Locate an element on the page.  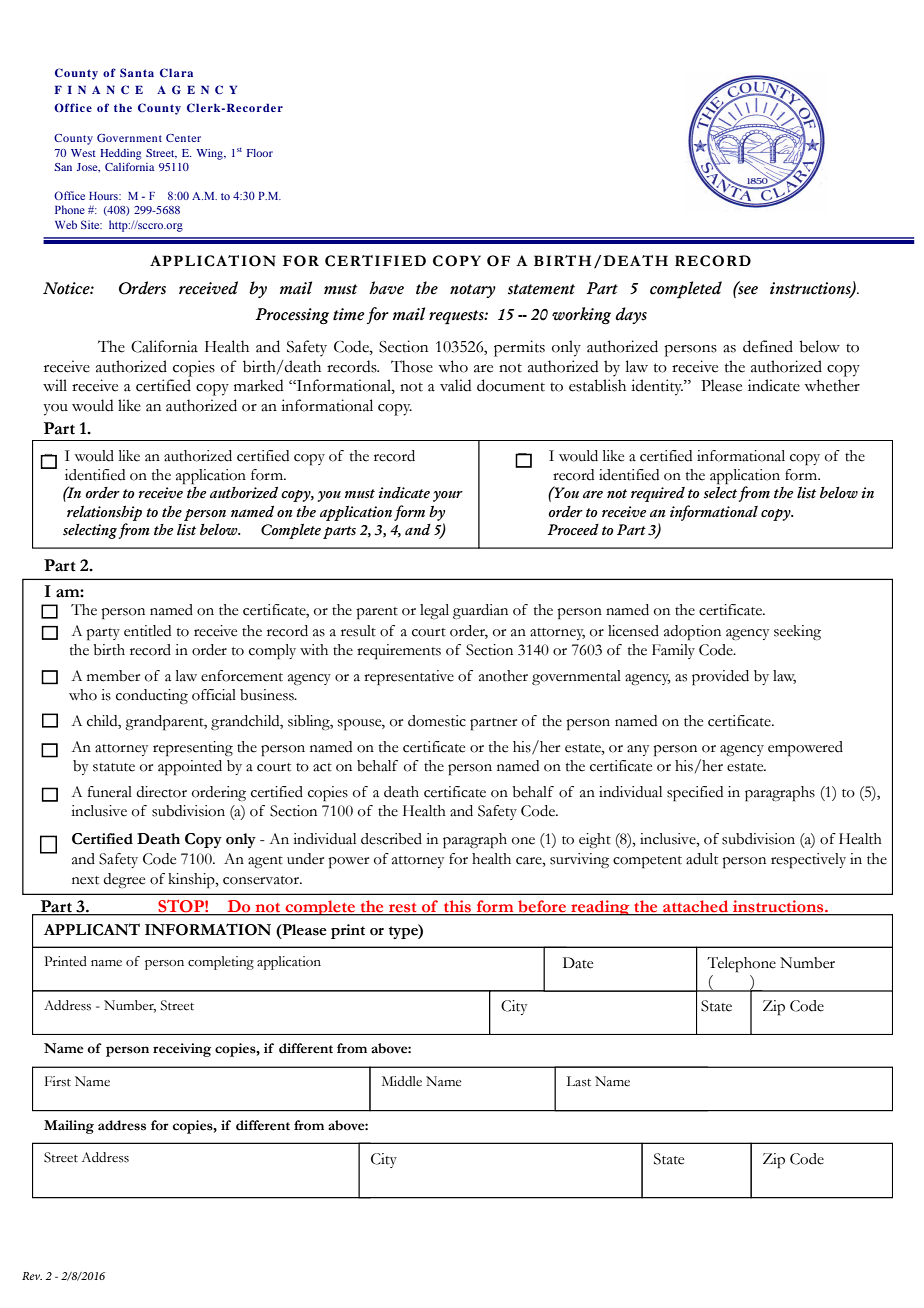
Last is located at coordinates (579, 1081).
